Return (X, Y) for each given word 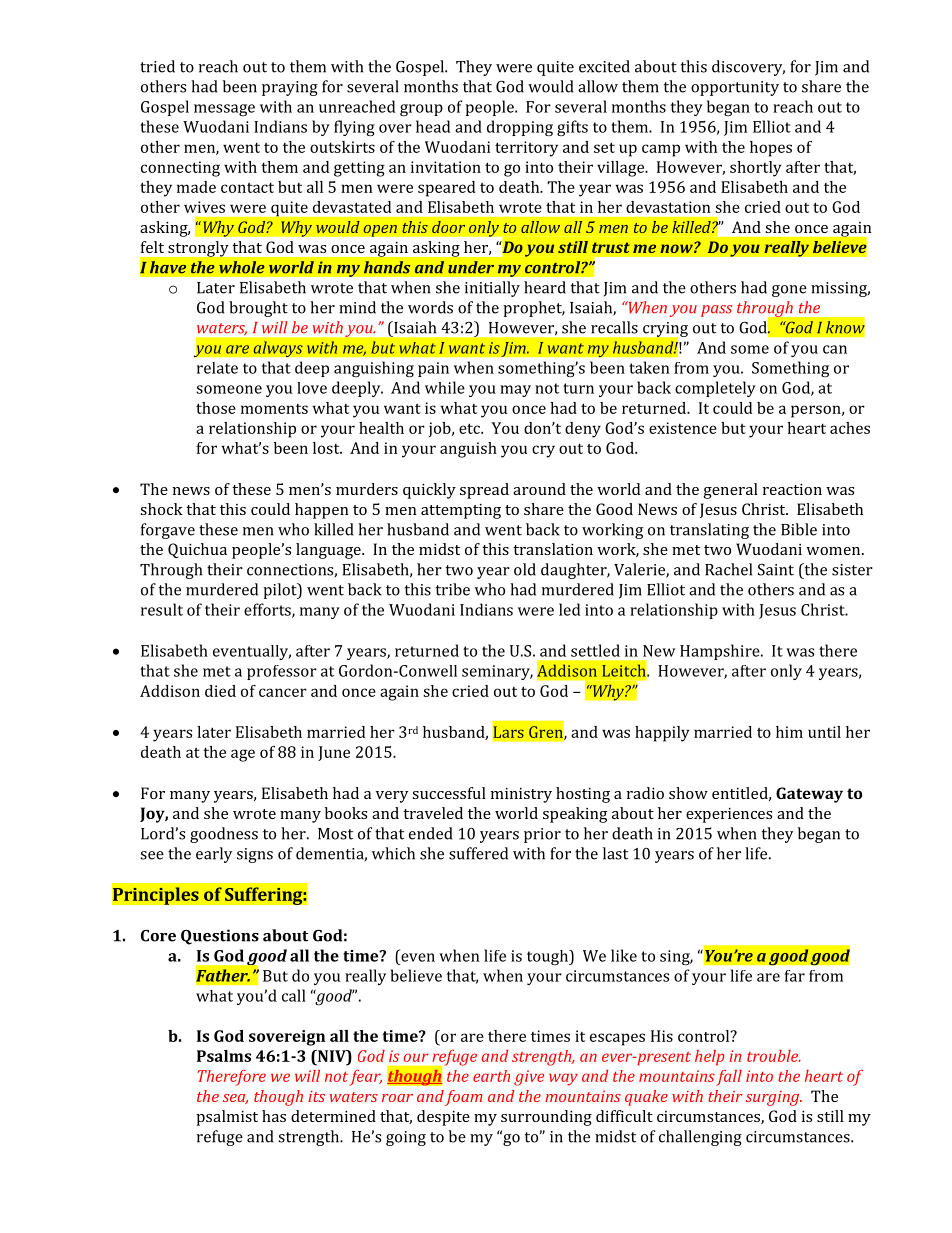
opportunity (735, 88)
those (216, 408)
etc (470, 428)
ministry (521, 795)
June (334, 753)
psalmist (227, 1118)
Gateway (809, 795)
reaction (792, 489)
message (224, 110)
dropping (520, 128)
